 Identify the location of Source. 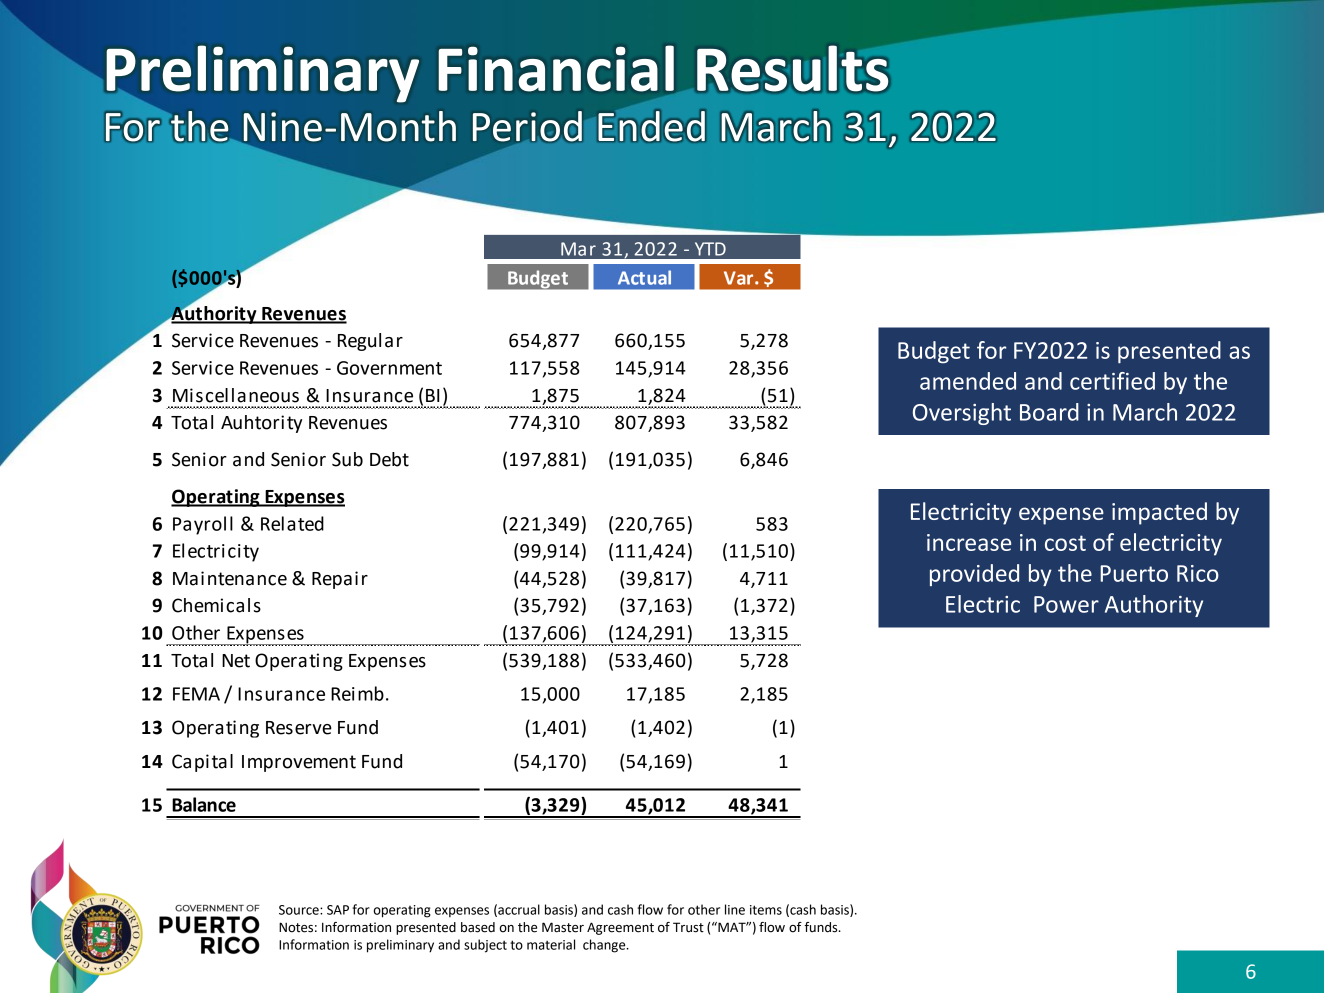
(300, 910).
